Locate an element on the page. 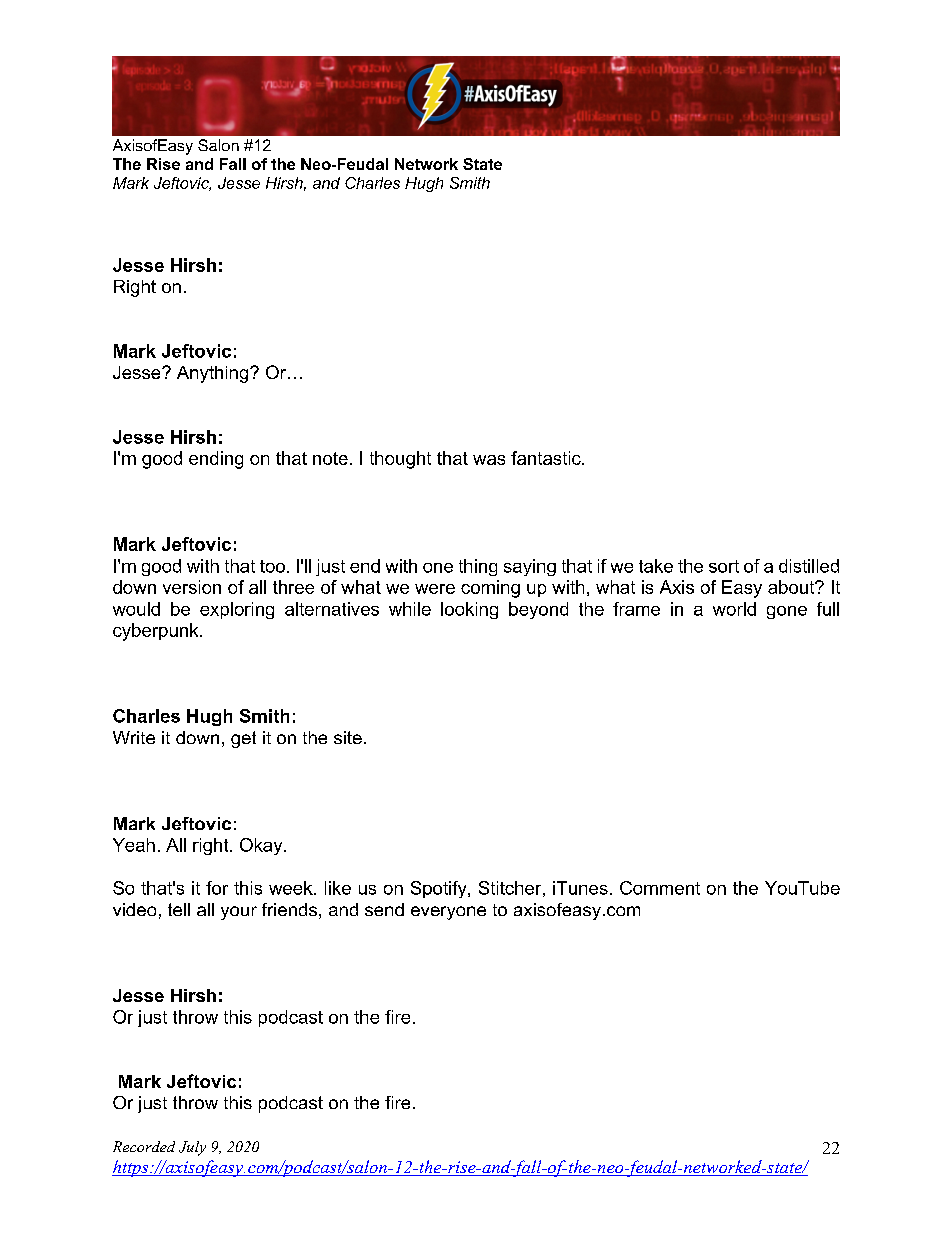 The height and width of the page is (1233, 952). ending is located at coordinates (216, 460).
